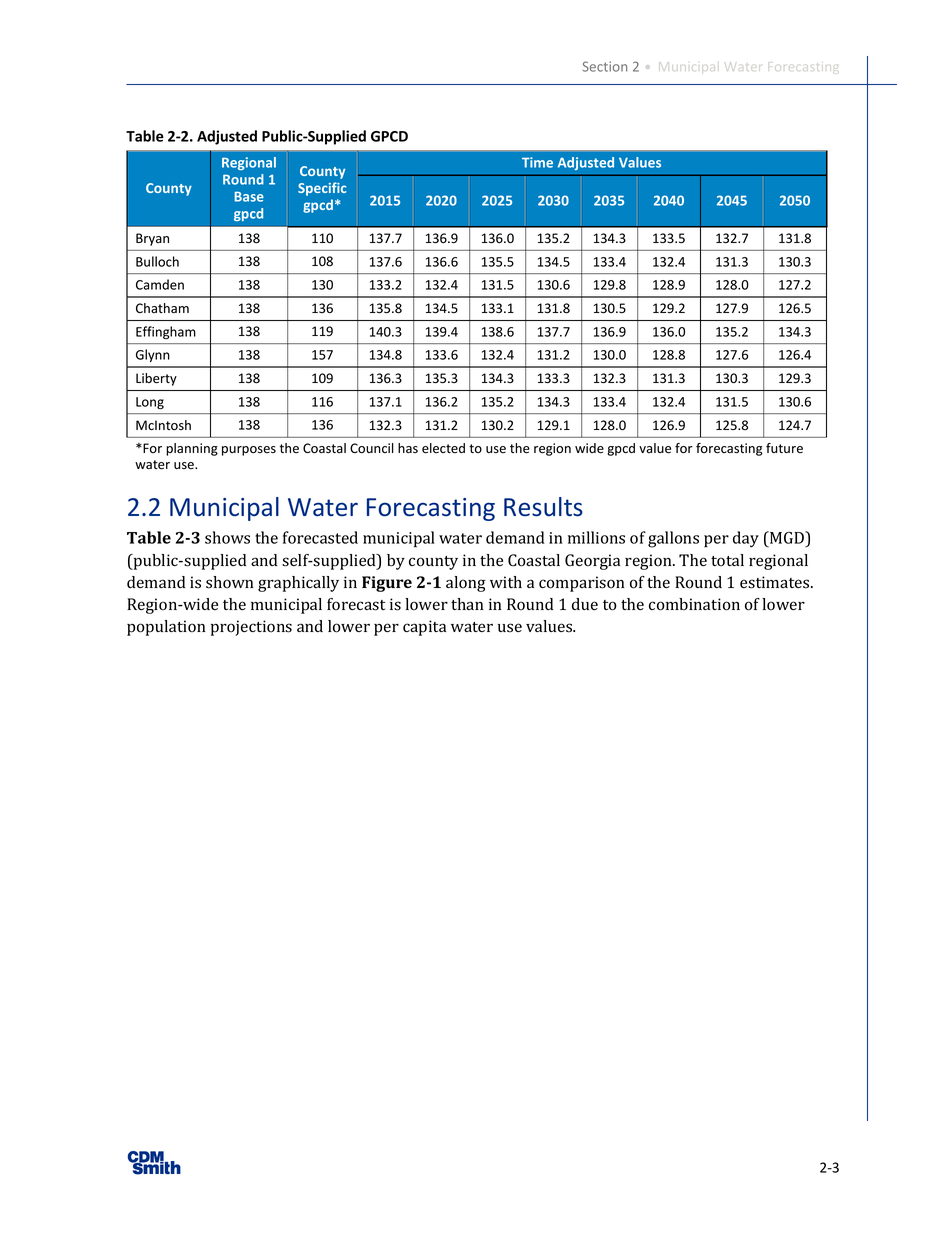 This image has width=952, height=1233. I want to click on than, so click(467, 604).
